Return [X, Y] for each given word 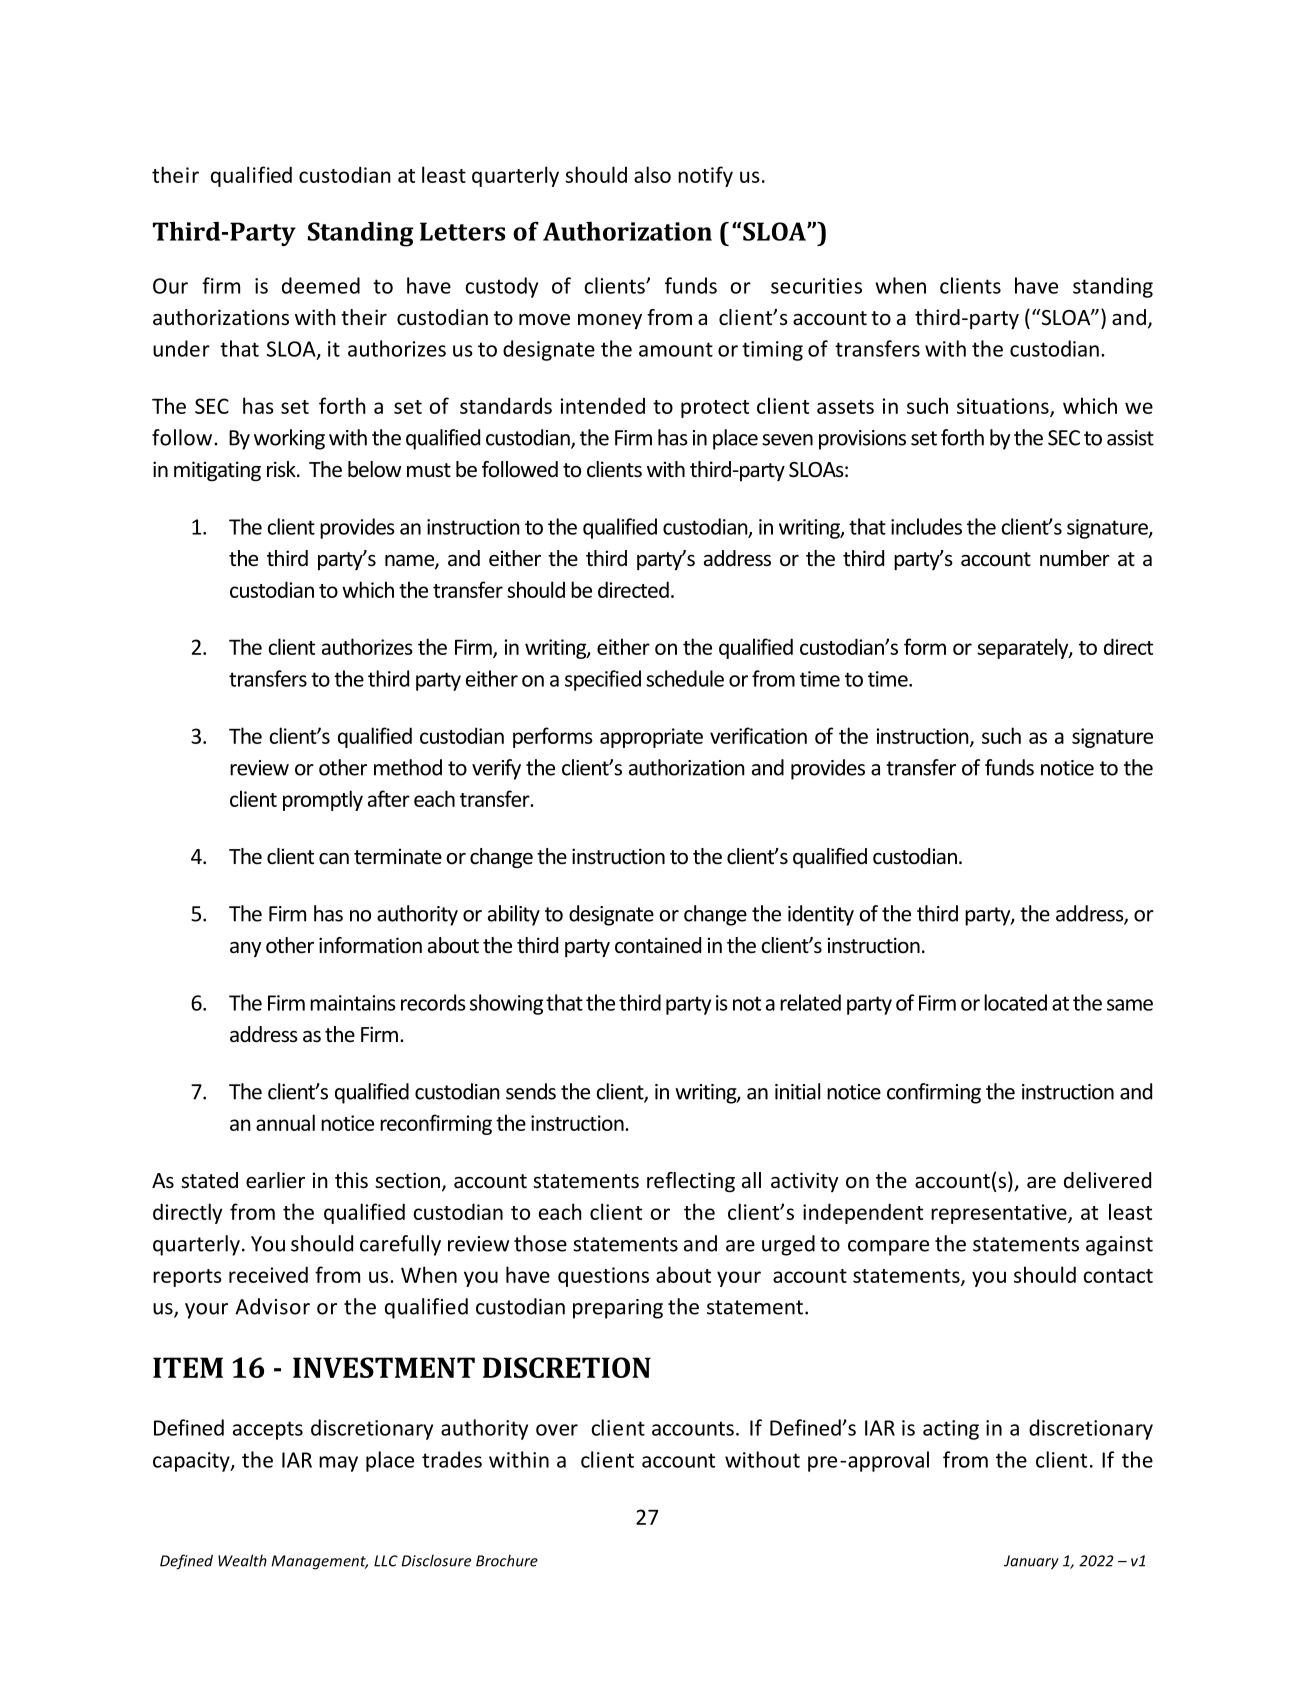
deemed [321, 285]
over [557, 1430]
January [1031, 1562]
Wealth [242, 1560]
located [1015, 1002]
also [652, 174]
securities [816, 286]
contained [658, 945]
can [334, 858]
